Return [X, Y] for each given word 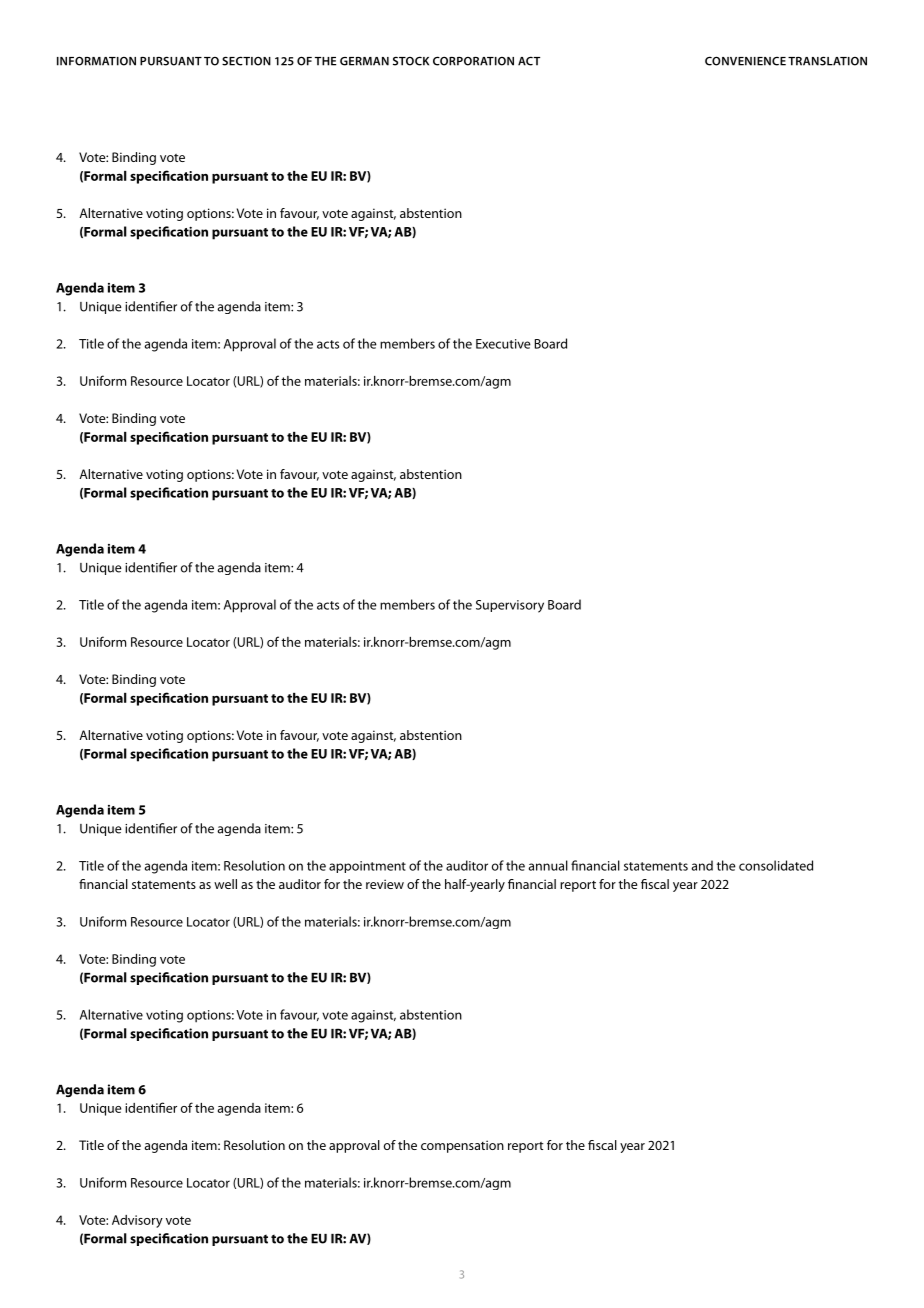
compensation [462, 1146]
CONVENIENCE [745, 61]
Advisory [137, 1221]
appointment [367, 867]
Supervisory [510, 606]
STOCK [411, 61]
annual [548, 865]
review [385, 884]
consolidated [776, 865]
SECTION [246, 61]
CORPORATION [473, 61]
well [225, 884]
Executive [503, 344]
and [702, 865]
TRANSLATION [827, 61]
